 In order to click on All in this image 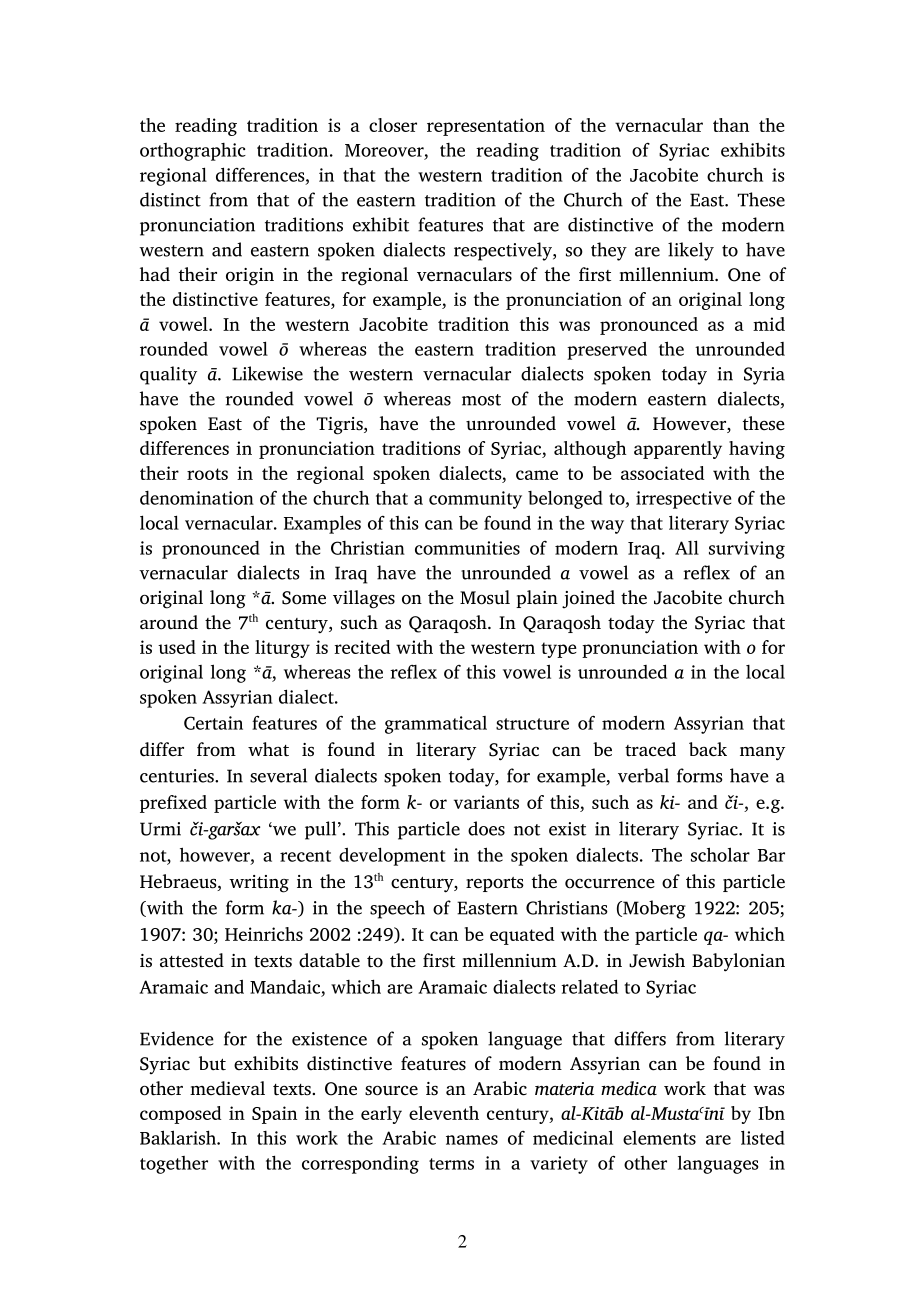, I will do `click(687, 547)`.
